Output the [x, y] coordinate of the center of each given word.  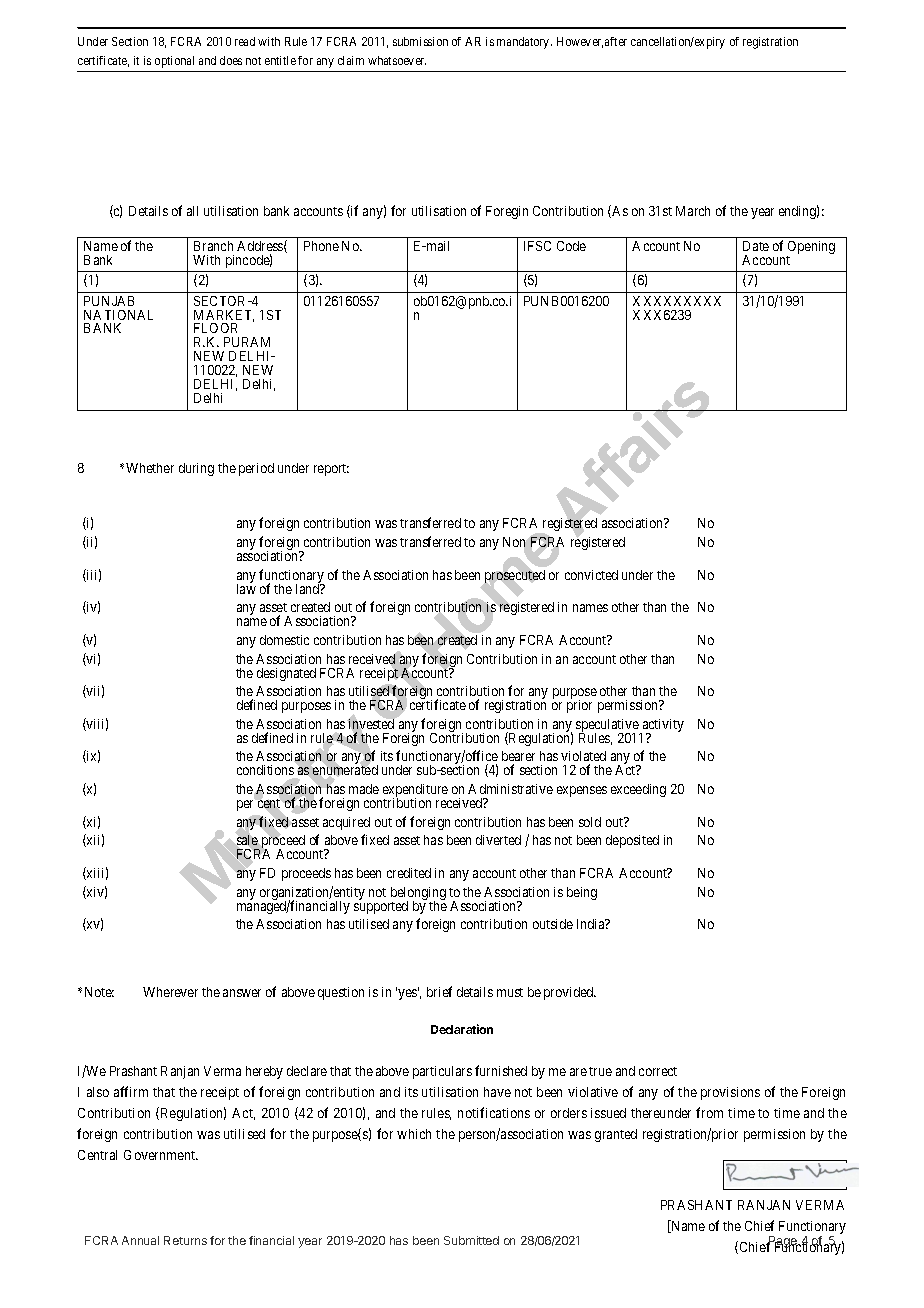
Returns [185, 1240]
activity [662, 727]
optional [174, 62]
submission [420, 41]
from [709, 1112]
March [693, 211]
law [246, 588]
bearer [518, 758]
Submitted [471, 1240]
